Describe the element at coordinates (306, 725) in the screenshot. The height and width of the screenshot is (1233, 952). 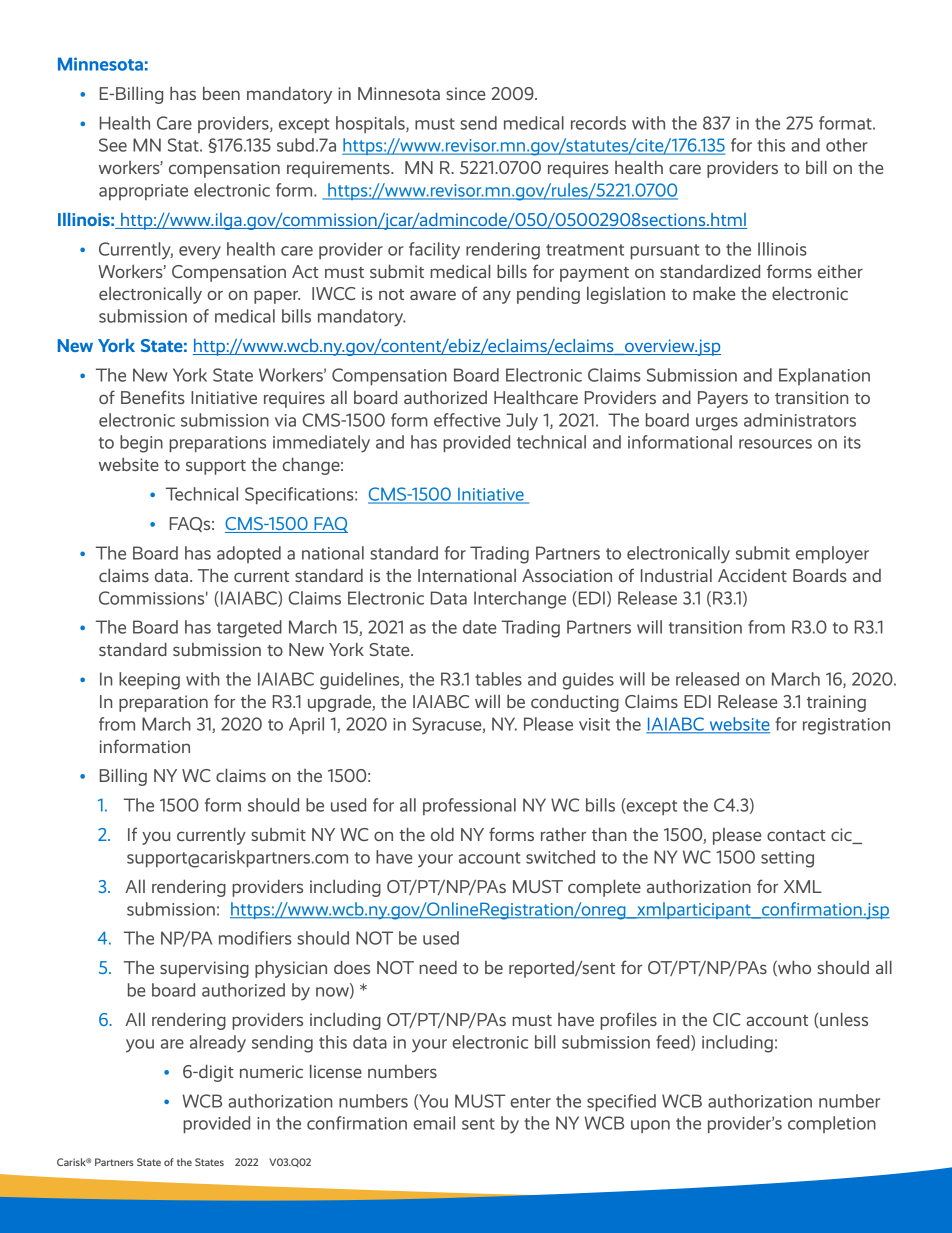
I see `April` at that location.
